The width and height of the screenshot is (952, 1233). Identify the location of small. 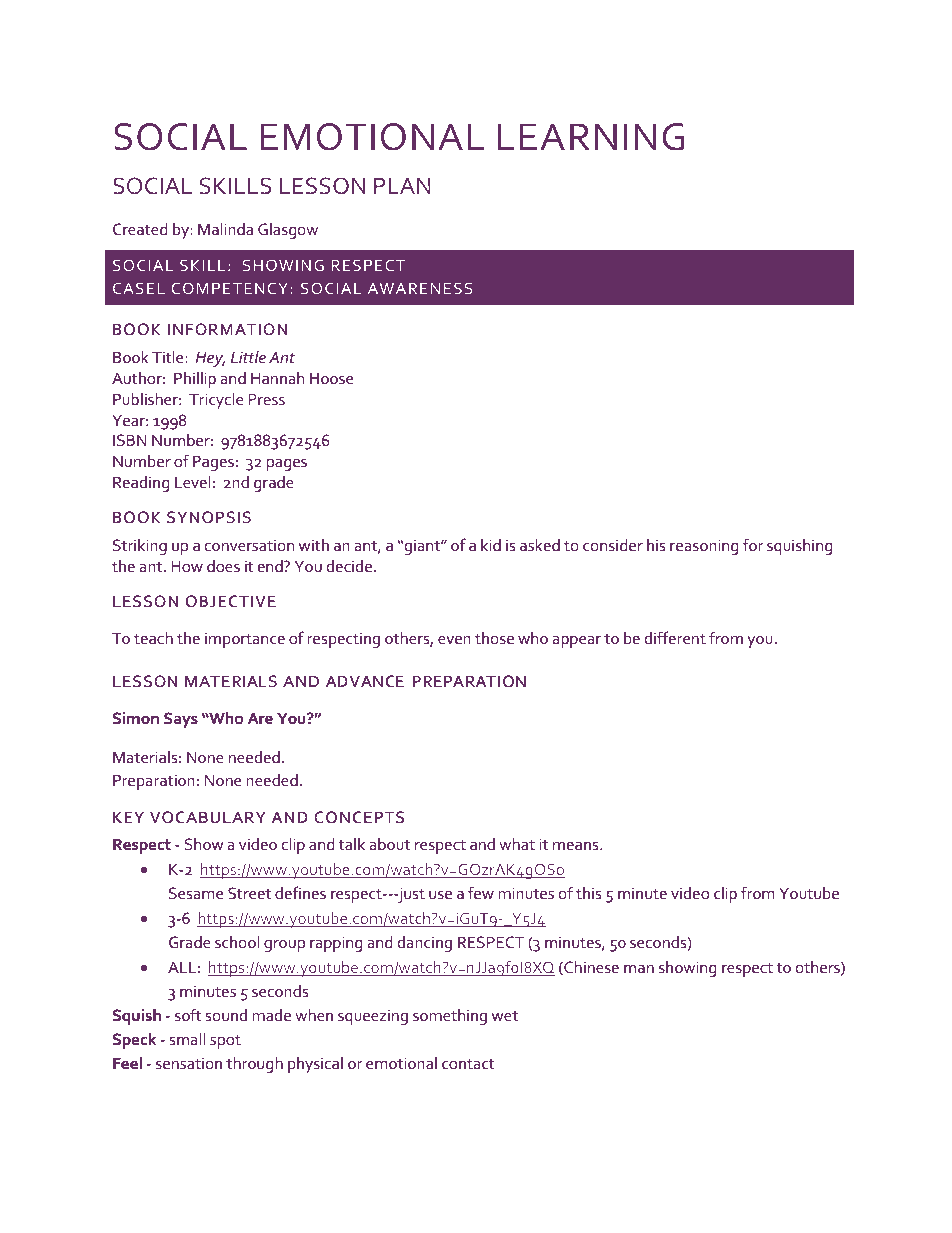
(187, 1039).
